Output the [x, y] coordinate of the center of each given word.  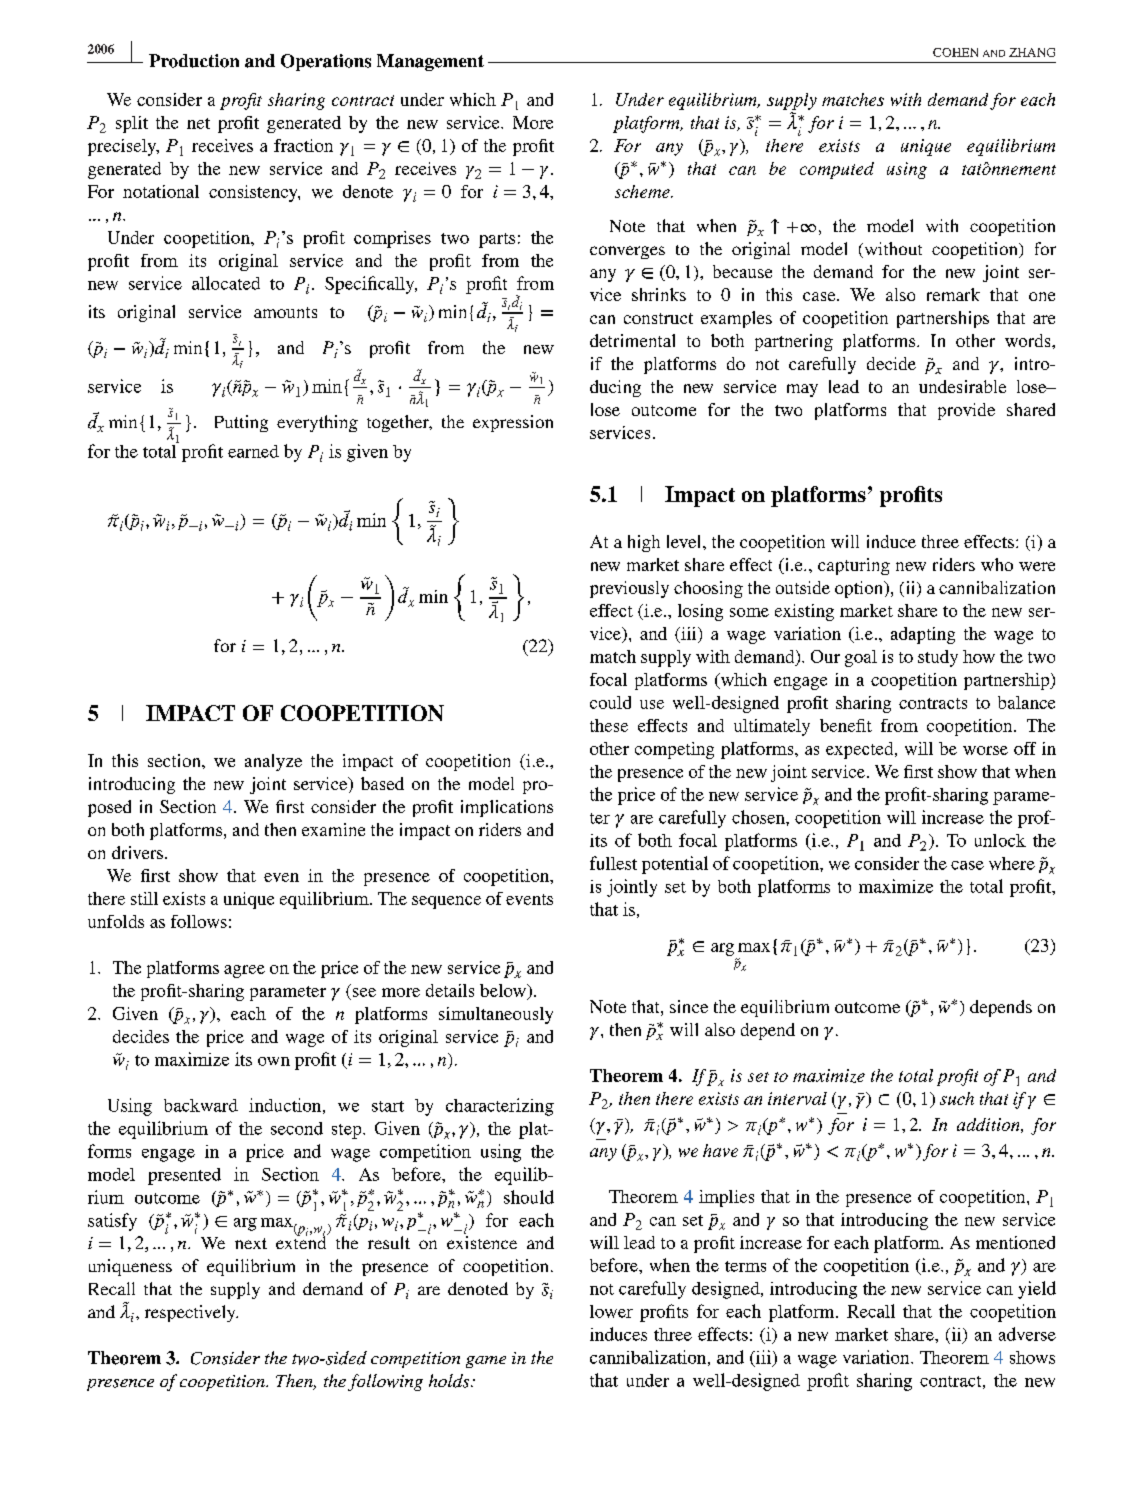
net [198, 123]
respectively [191, 1313]
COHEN [955, 52]
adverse [1027, 1334]
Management [430, 62]
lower [611, 1311]
